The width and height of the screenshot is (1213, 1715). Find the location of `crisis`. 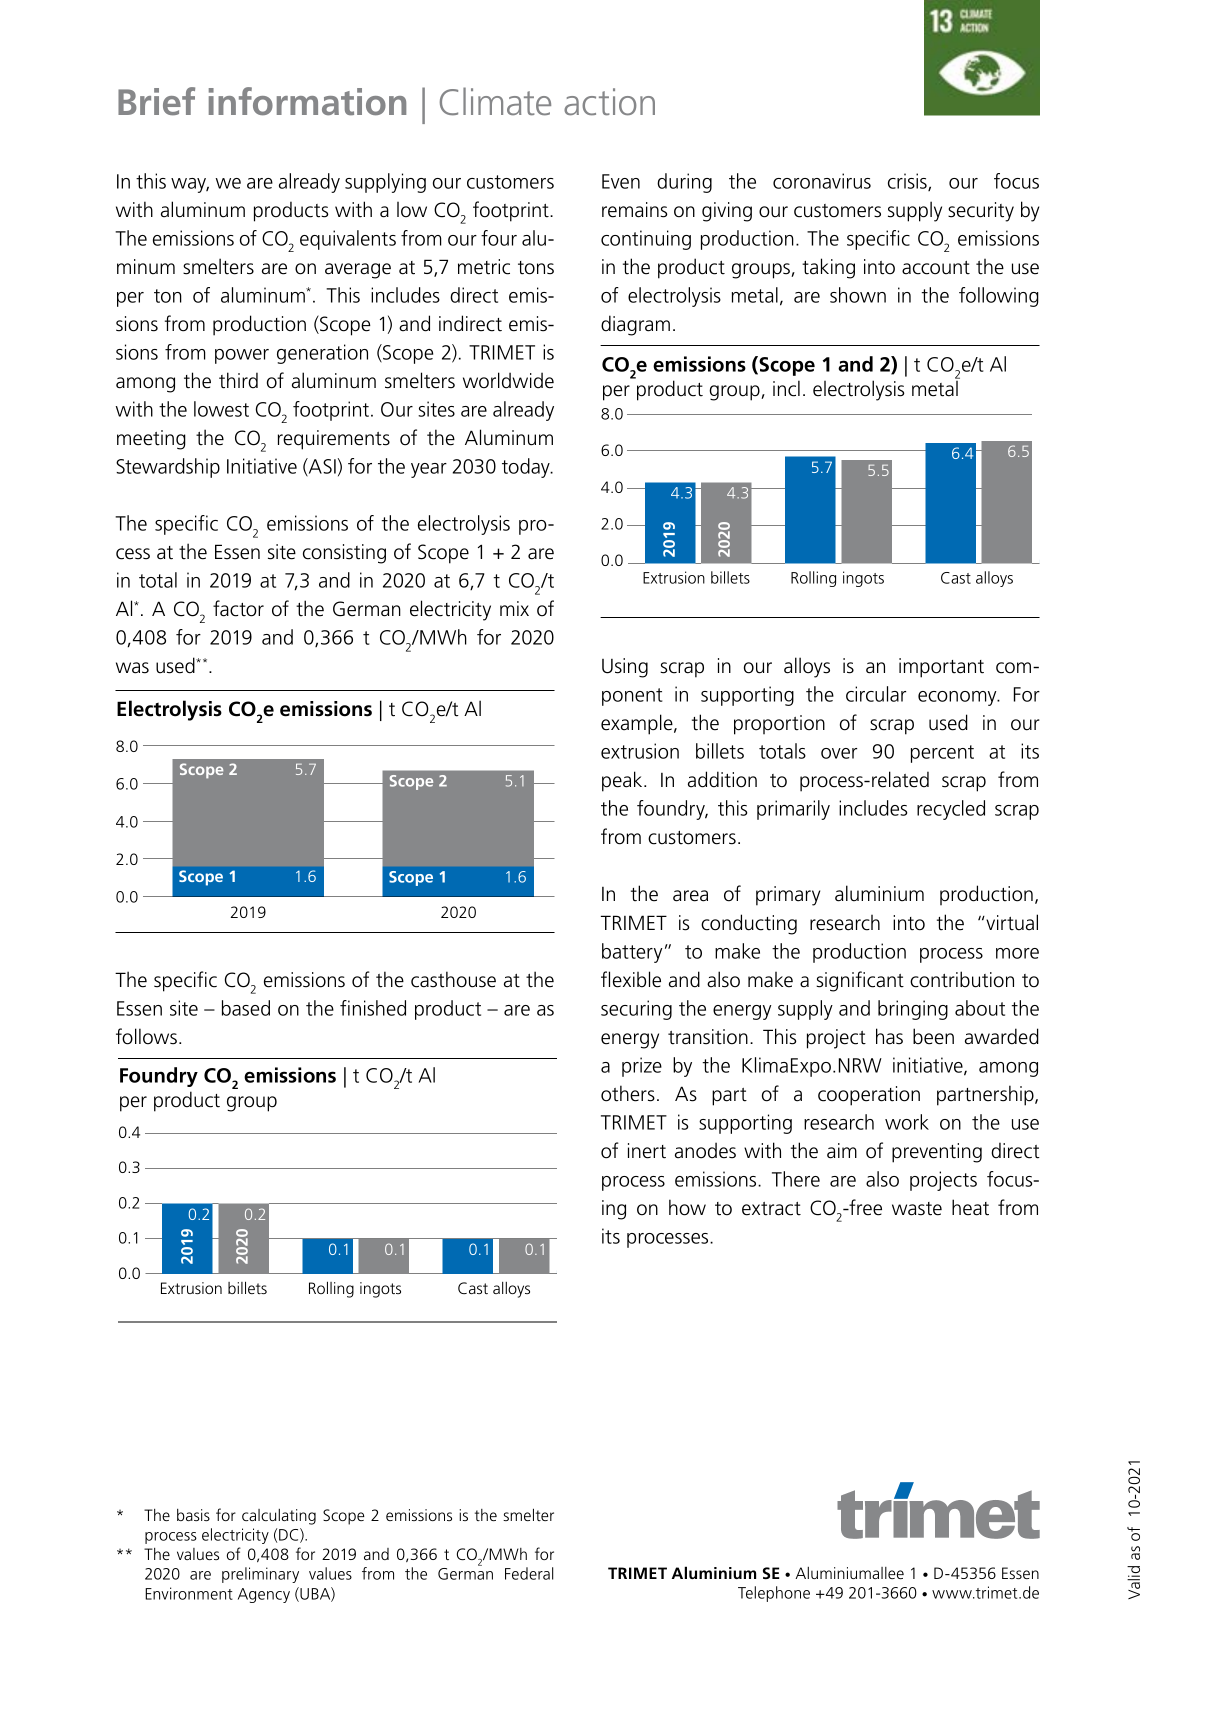

crisis is located at coordinates (908, 182).
